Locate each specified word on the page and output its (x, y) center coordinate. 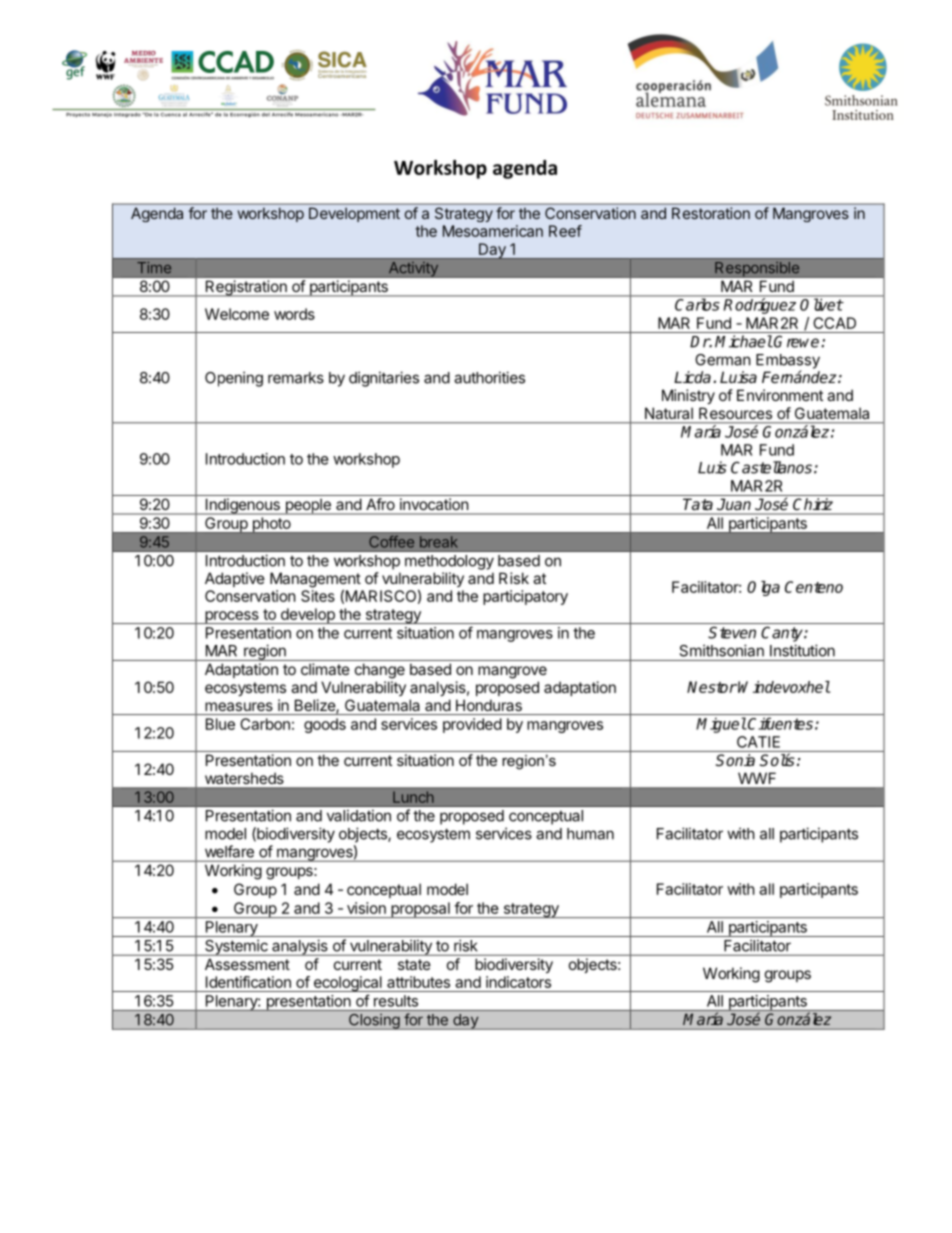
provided (472, 725)
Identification (248, 982)
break (438, 542)
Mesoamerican (493, 231)
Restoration (711, 213)
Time (154, 267)
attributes (418, 982)
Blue (220, 724)
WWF (757, 778)
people (308, 506)
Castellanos (771, 467)
